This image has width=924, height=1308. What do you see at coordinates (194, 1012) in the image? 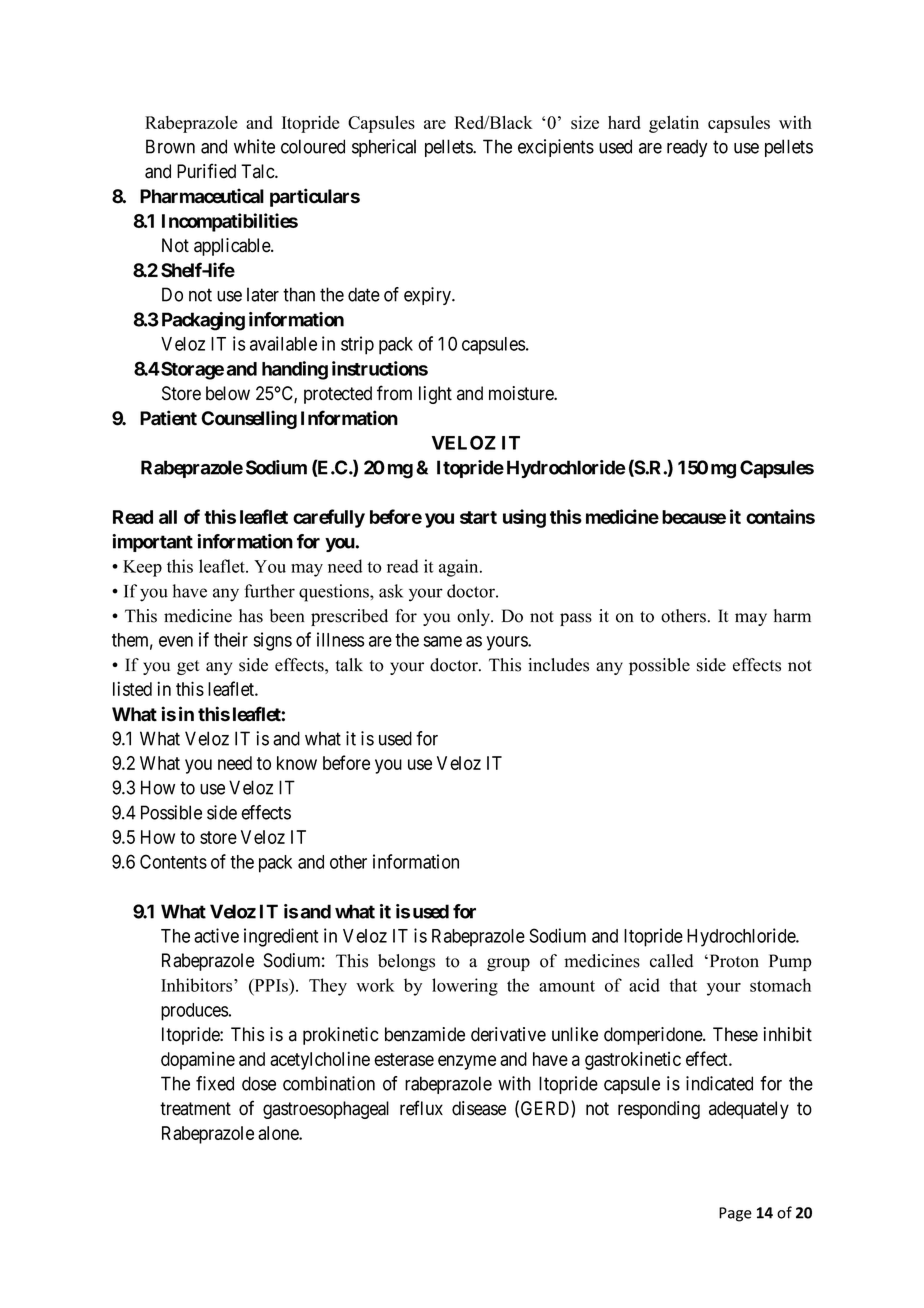
I see `produces` at bounding box center [194, 1012].
